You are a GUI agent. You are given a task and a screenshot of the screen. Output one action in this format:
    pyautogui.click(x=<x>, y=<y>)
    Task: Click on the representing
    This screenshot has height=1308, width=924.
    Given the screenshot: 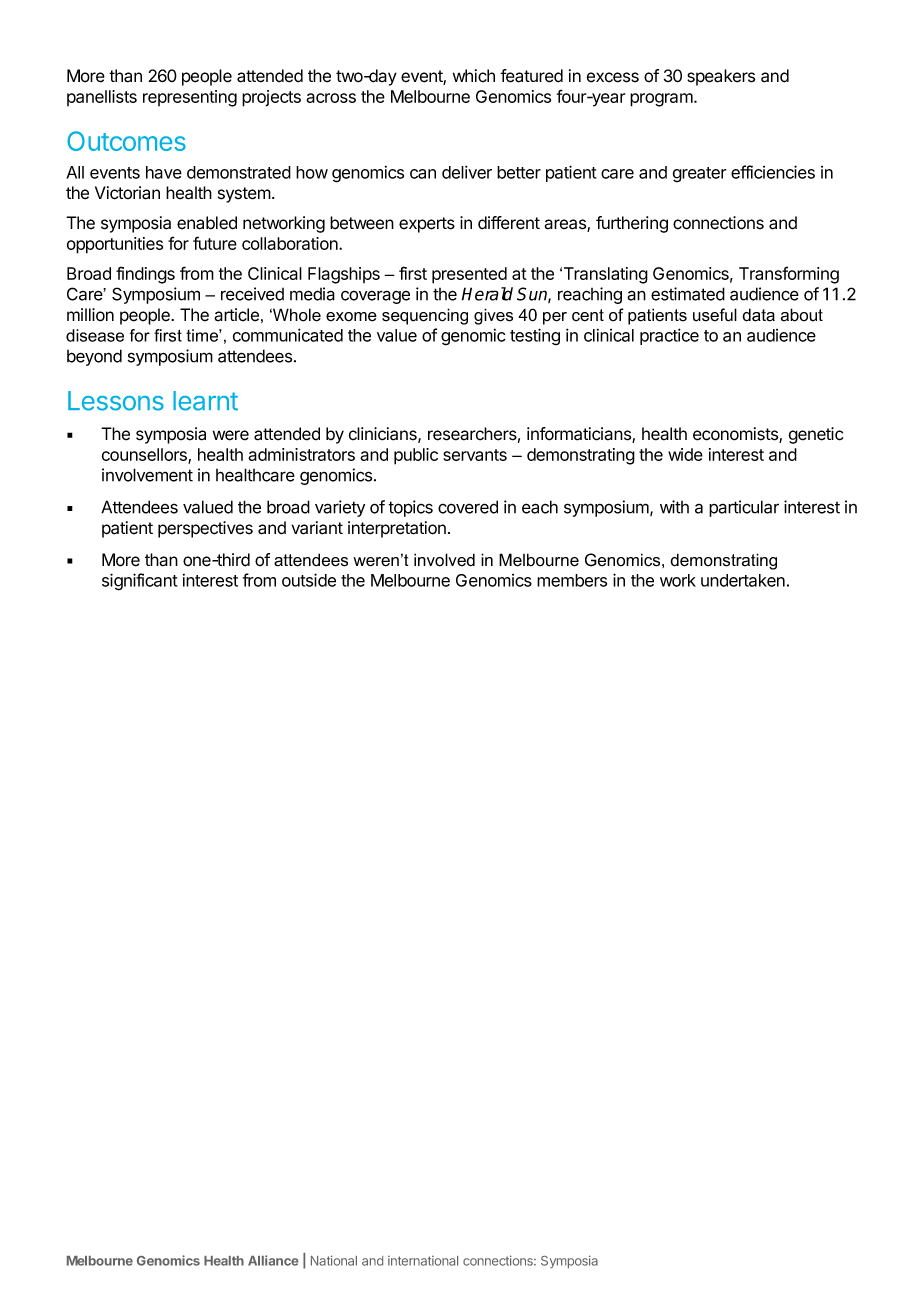 What is the action you would take?
    pyautogui.click(x=190, y=98)
